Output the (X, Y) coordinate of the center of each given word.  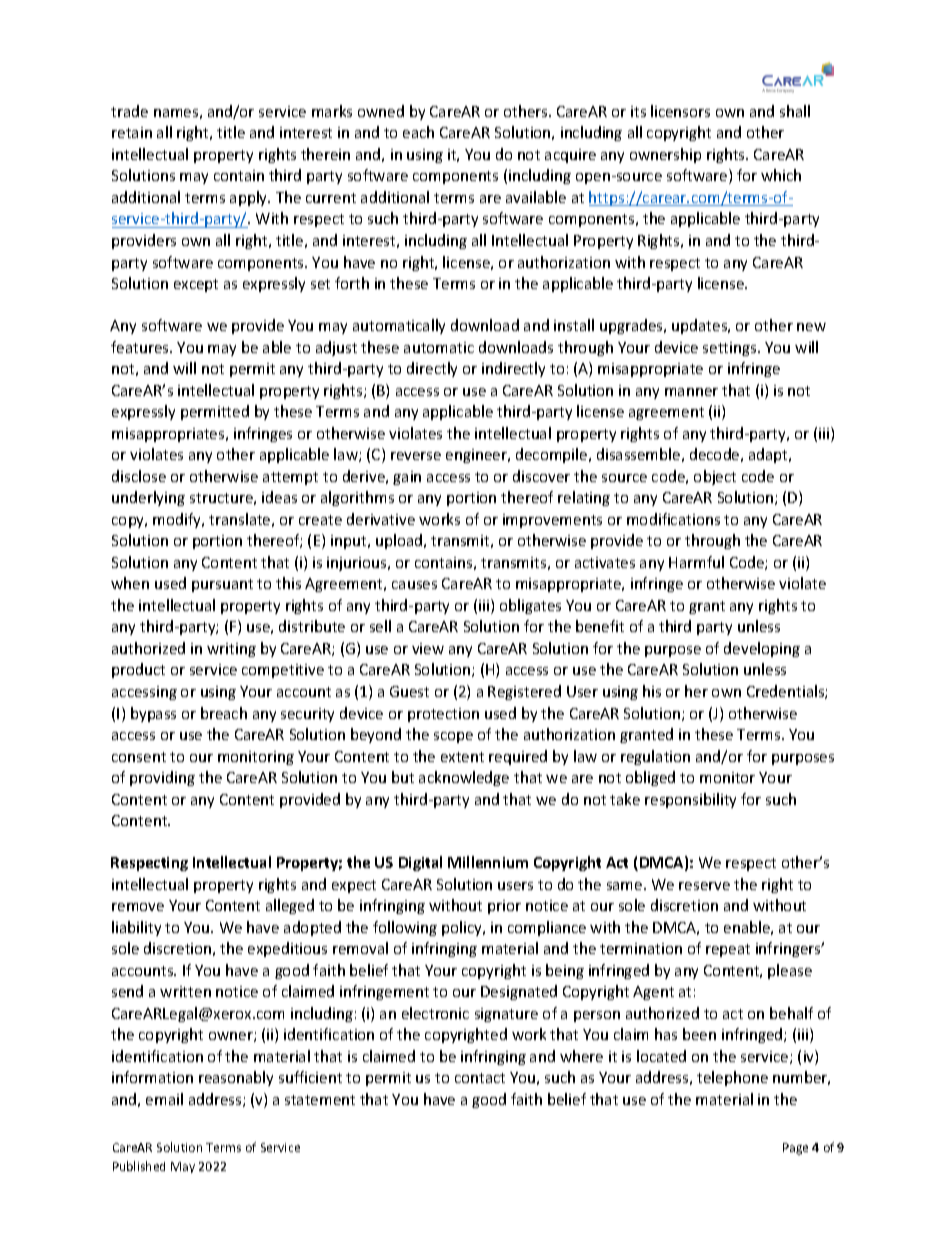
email (164, 1099)
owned (381, 111)
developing (762, 649)
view (428, 648)
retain (132, 132)
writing (231, 650)
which (781, 175)
